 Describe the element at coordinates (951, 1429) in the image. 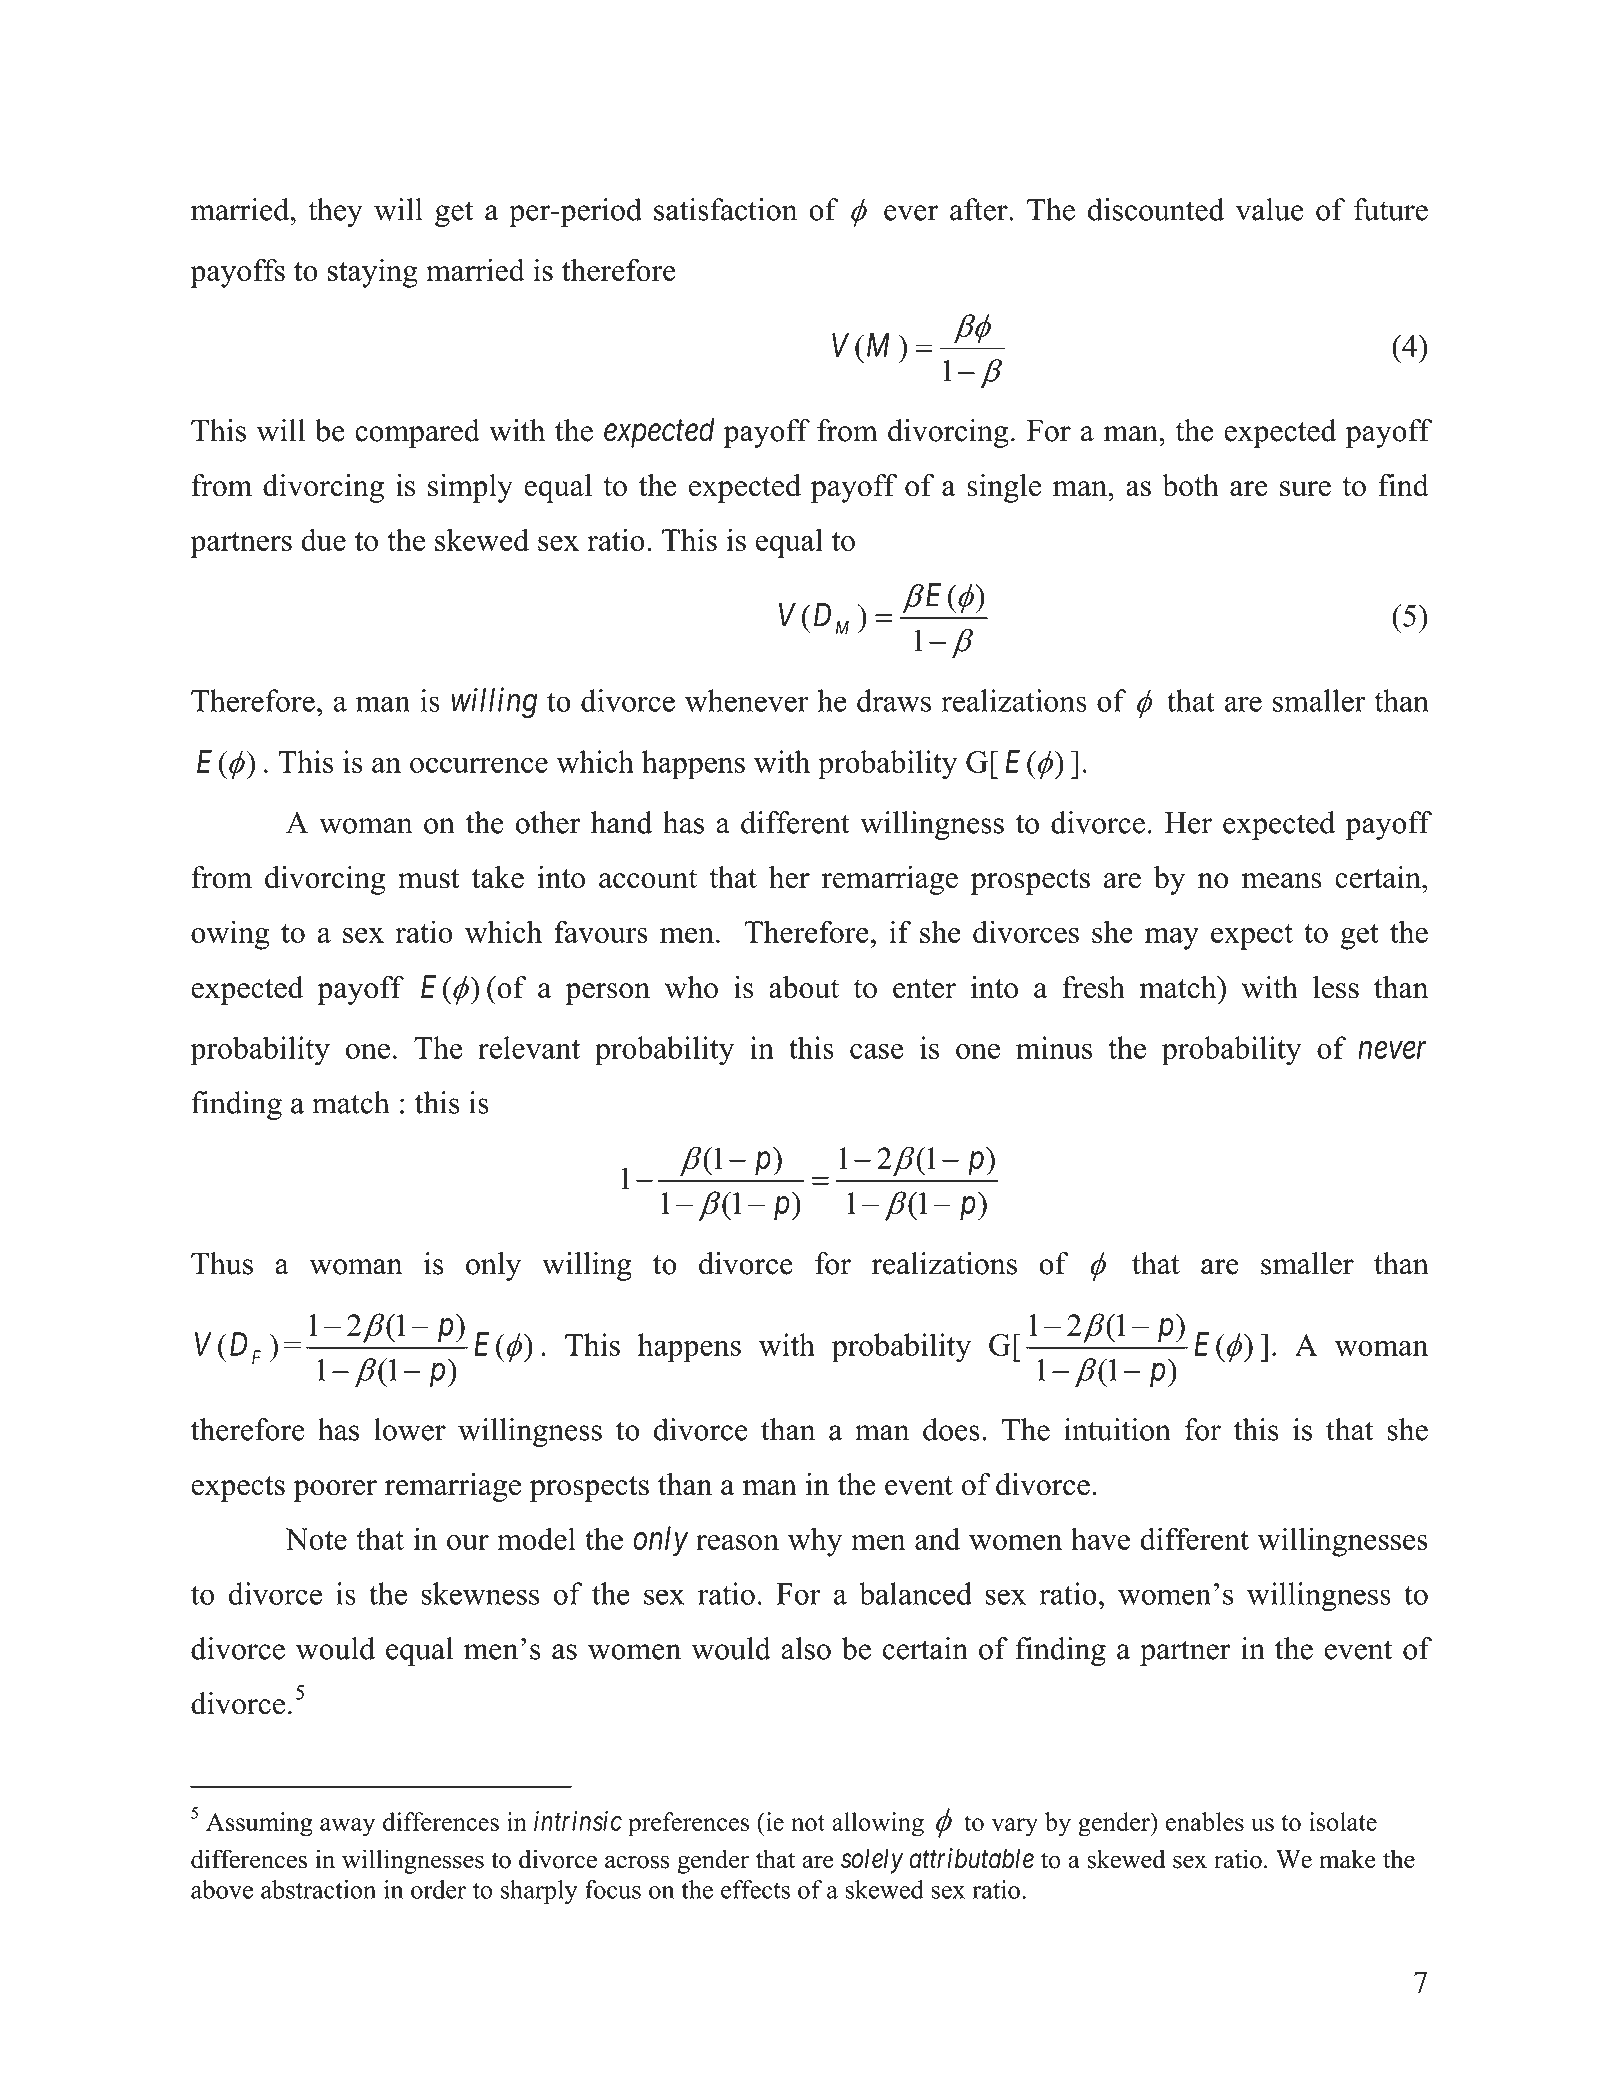

I see `does` at that location.
